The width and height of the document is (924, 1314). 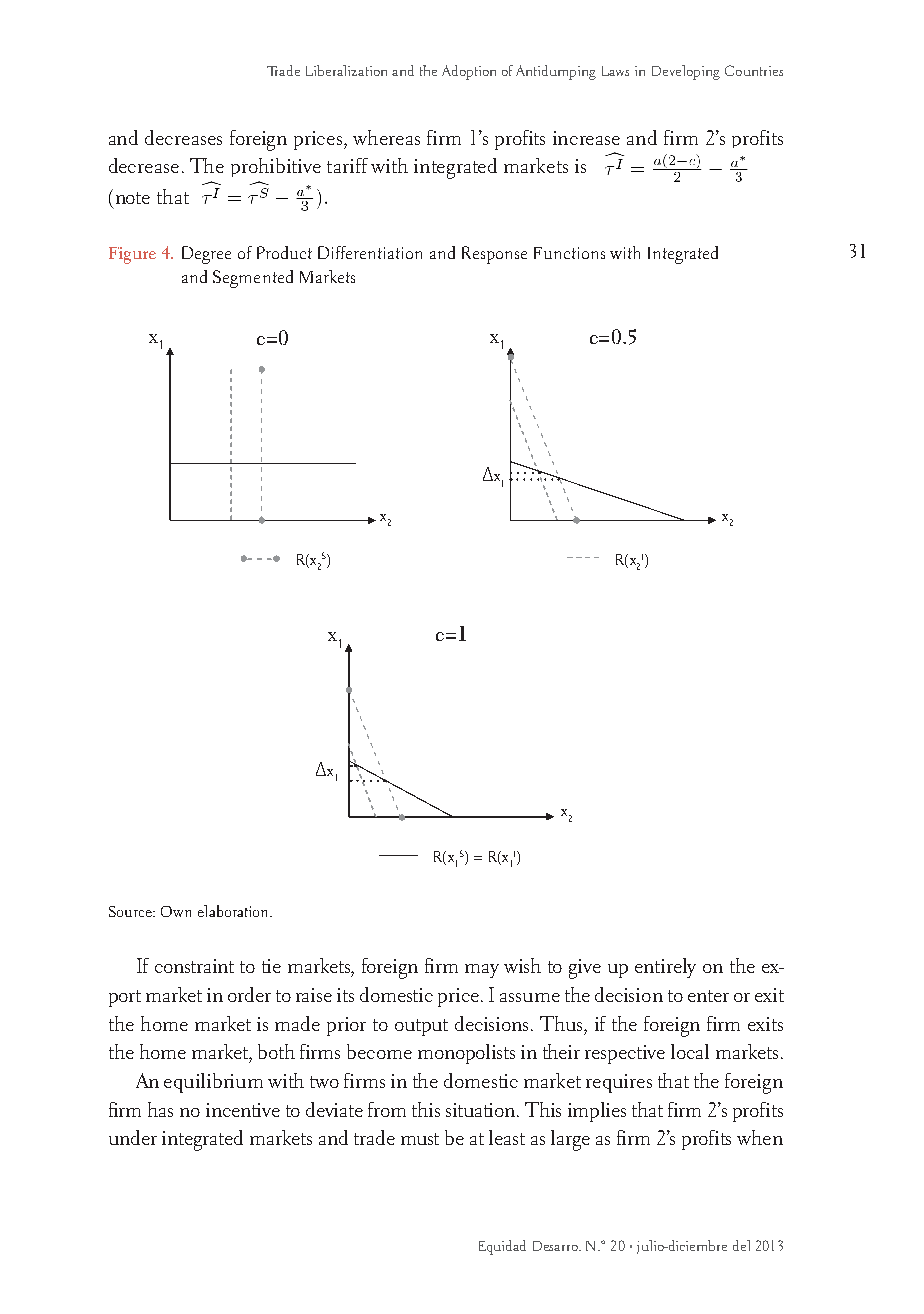 What do you see at coordinates (665, 968) in the document?
I see `entirely` at bounding box center [665, 968].
